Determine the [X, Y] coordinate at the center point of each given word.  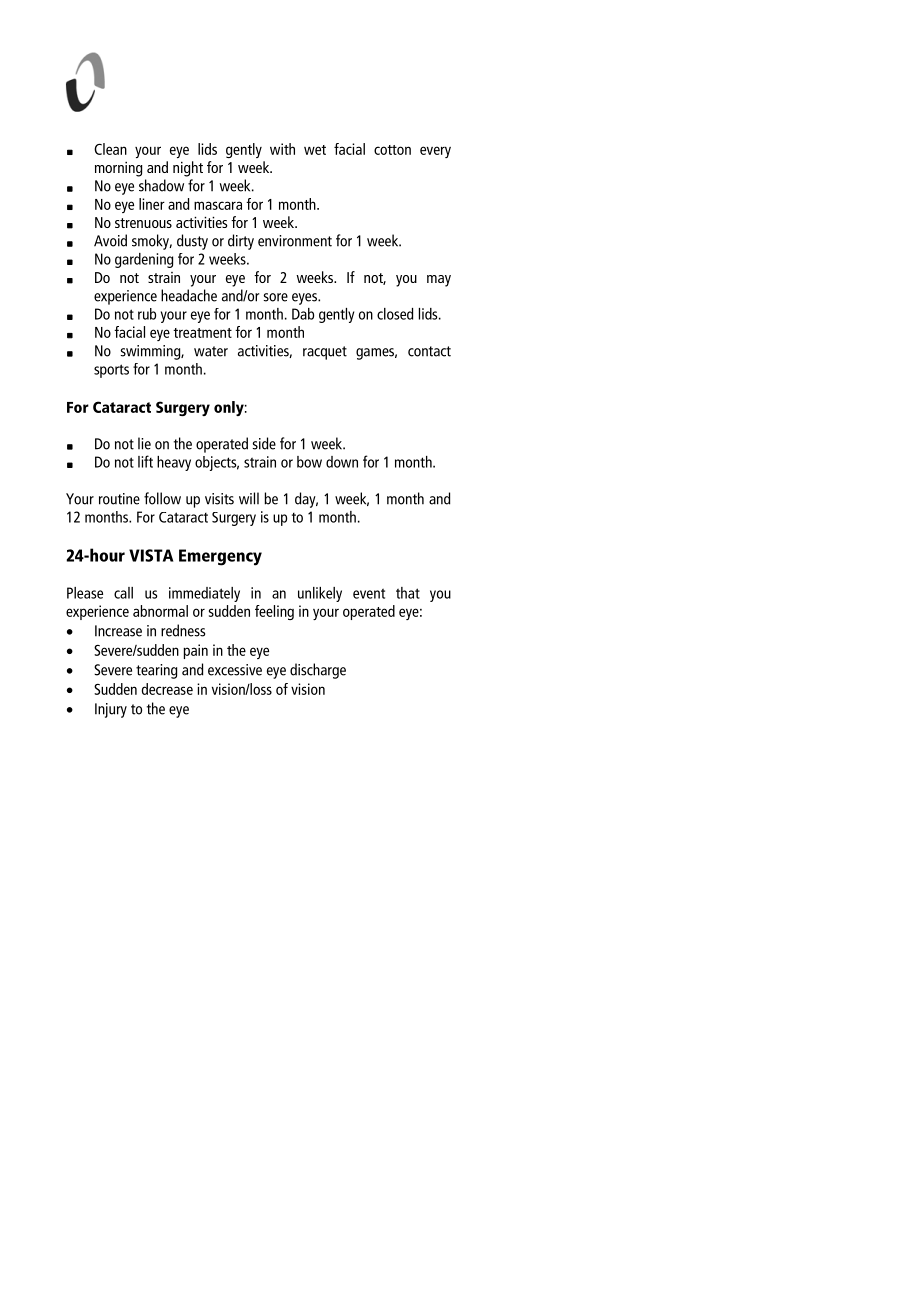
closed [395, 314]
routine [119, 499]
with [282, 149]
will [249, 498]
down [342, 462]
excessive [235, 670]
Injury [111, 710]
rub [147, 314]
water [211, 351]
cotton [392, 150]
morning [118, 169]
